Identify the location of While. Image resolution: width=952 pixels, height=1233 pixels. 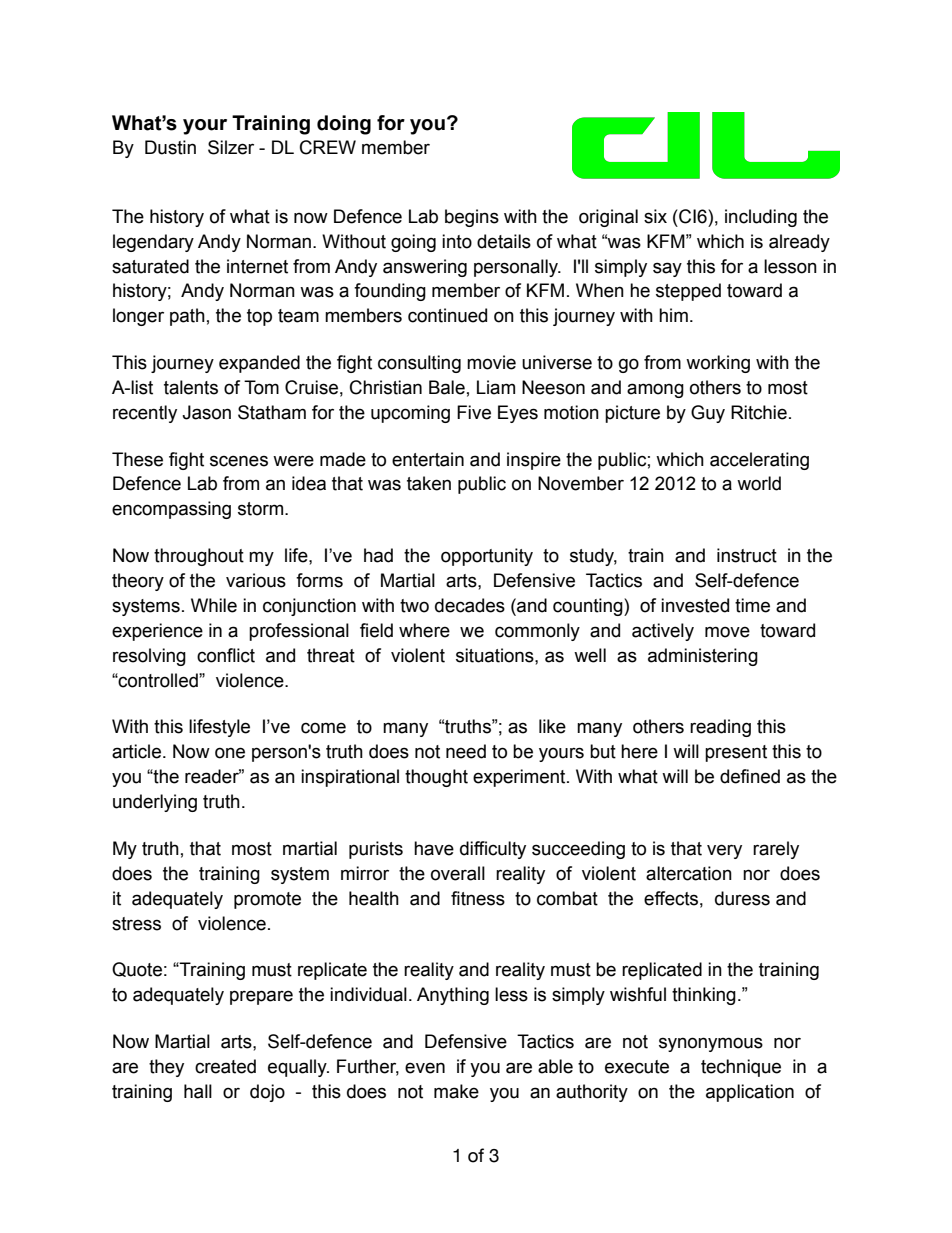
(214, 605).
